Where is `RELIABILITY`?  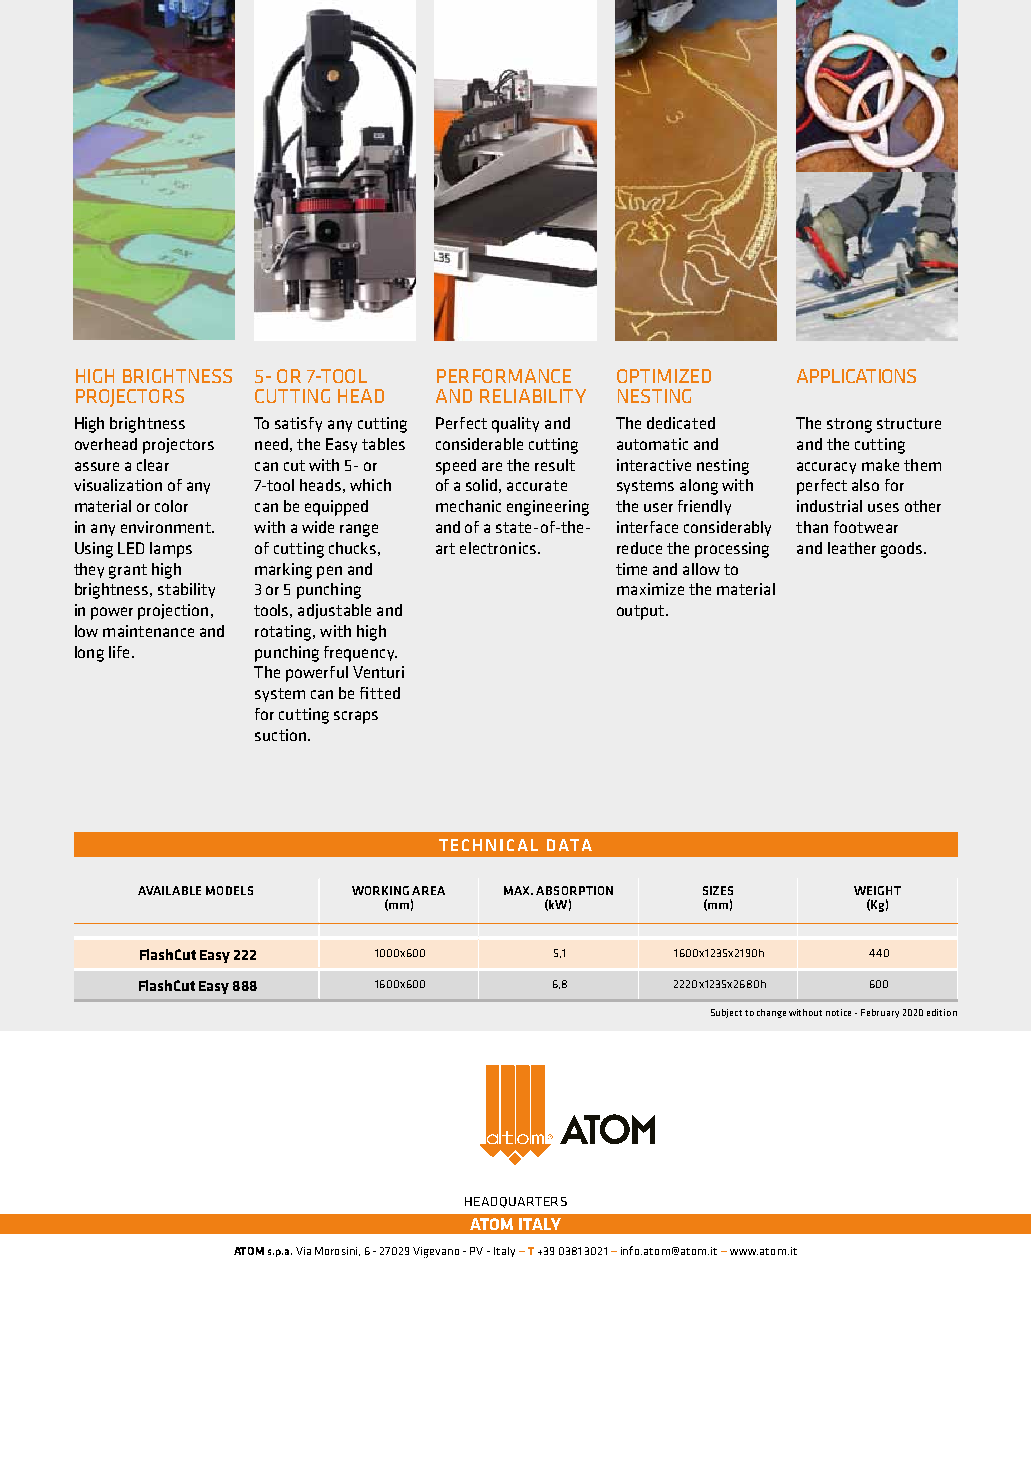
RELIABILITY is located at coordinates (533, 396).
